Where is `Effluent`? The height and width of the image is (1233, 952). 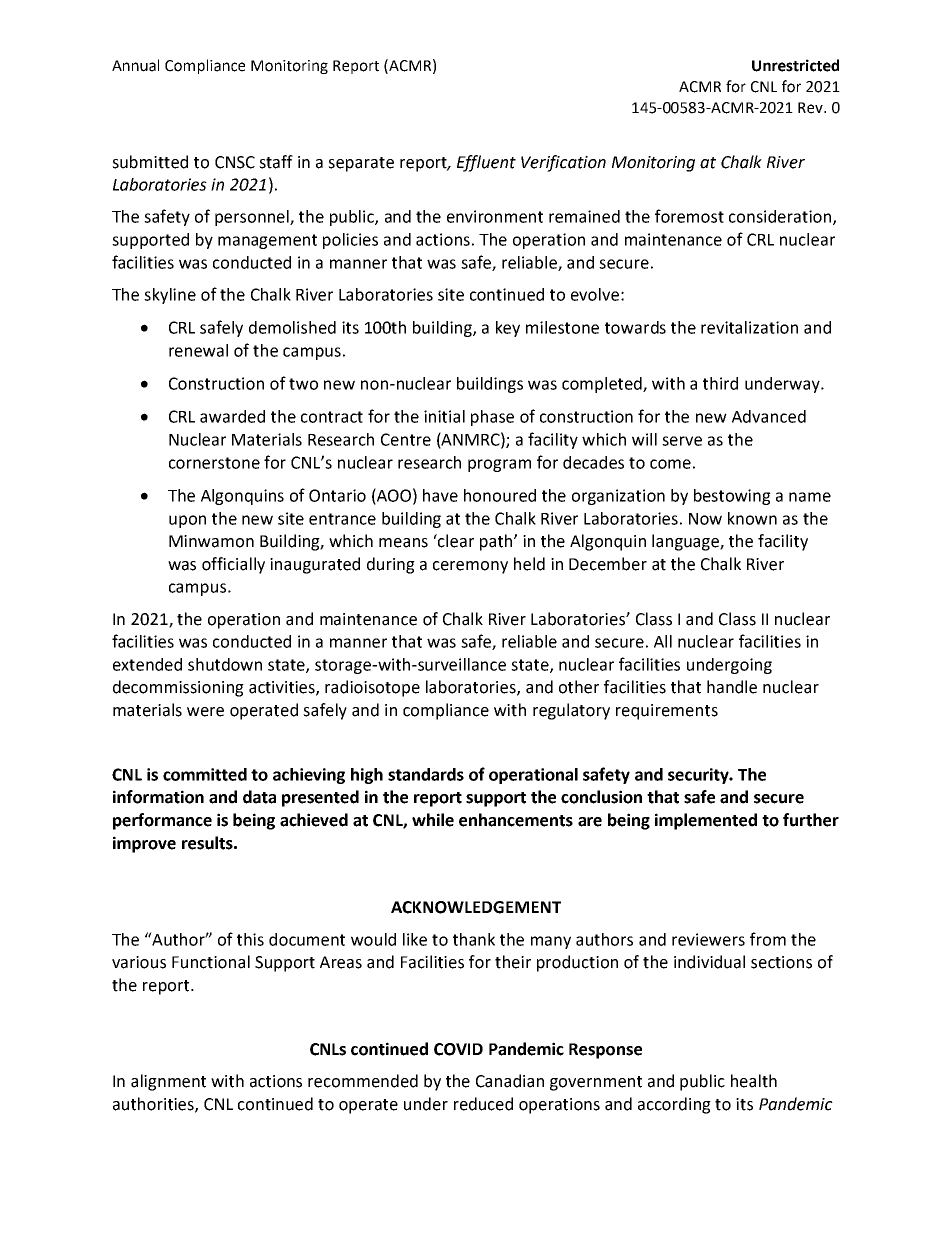
Effluent is located at coordinates (486, 163).
